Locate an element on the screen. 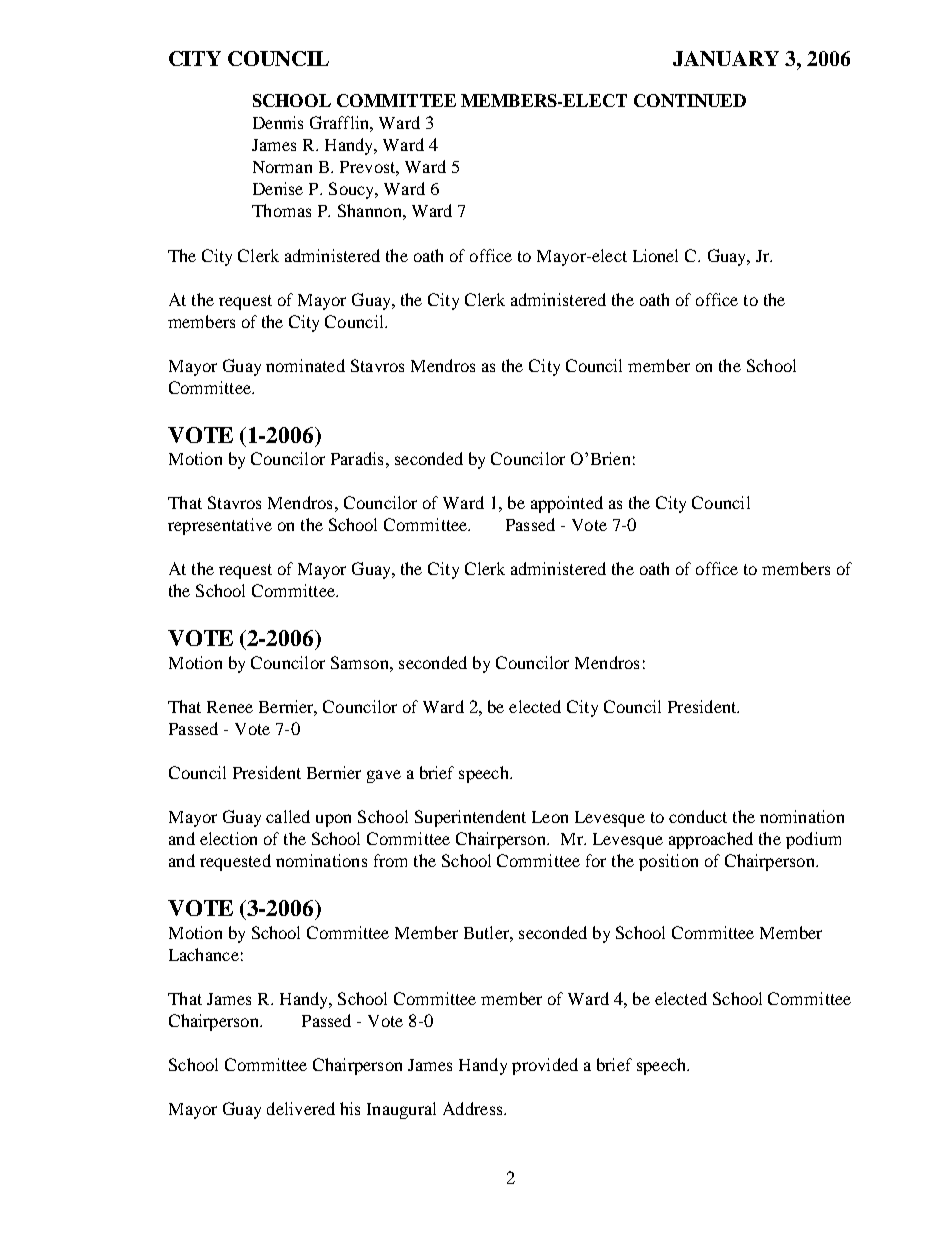 This screenshot has height=1233, width=952. JANUARY is located at coordinates (726, 58).
